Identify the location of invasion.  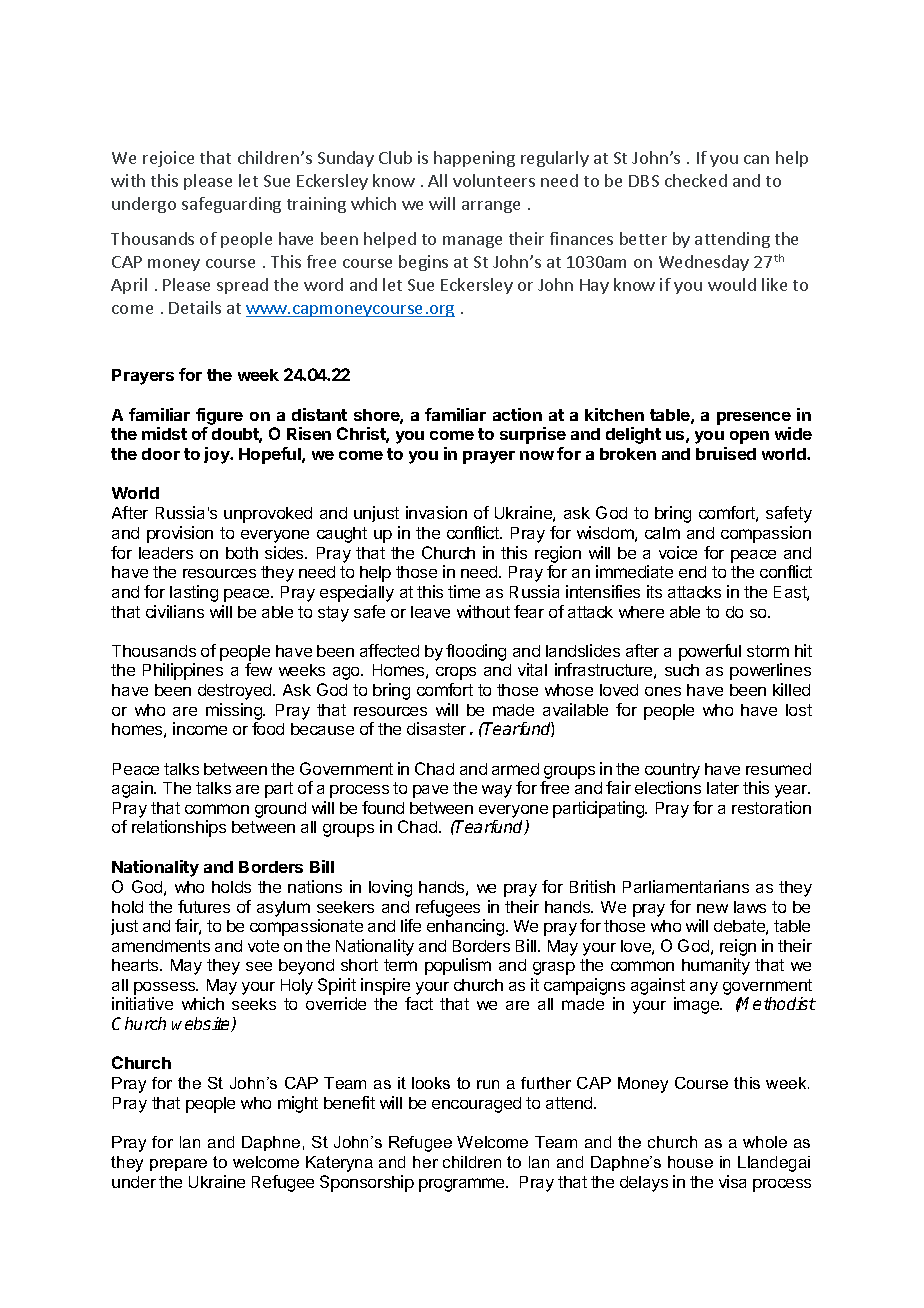
(436, 512).
